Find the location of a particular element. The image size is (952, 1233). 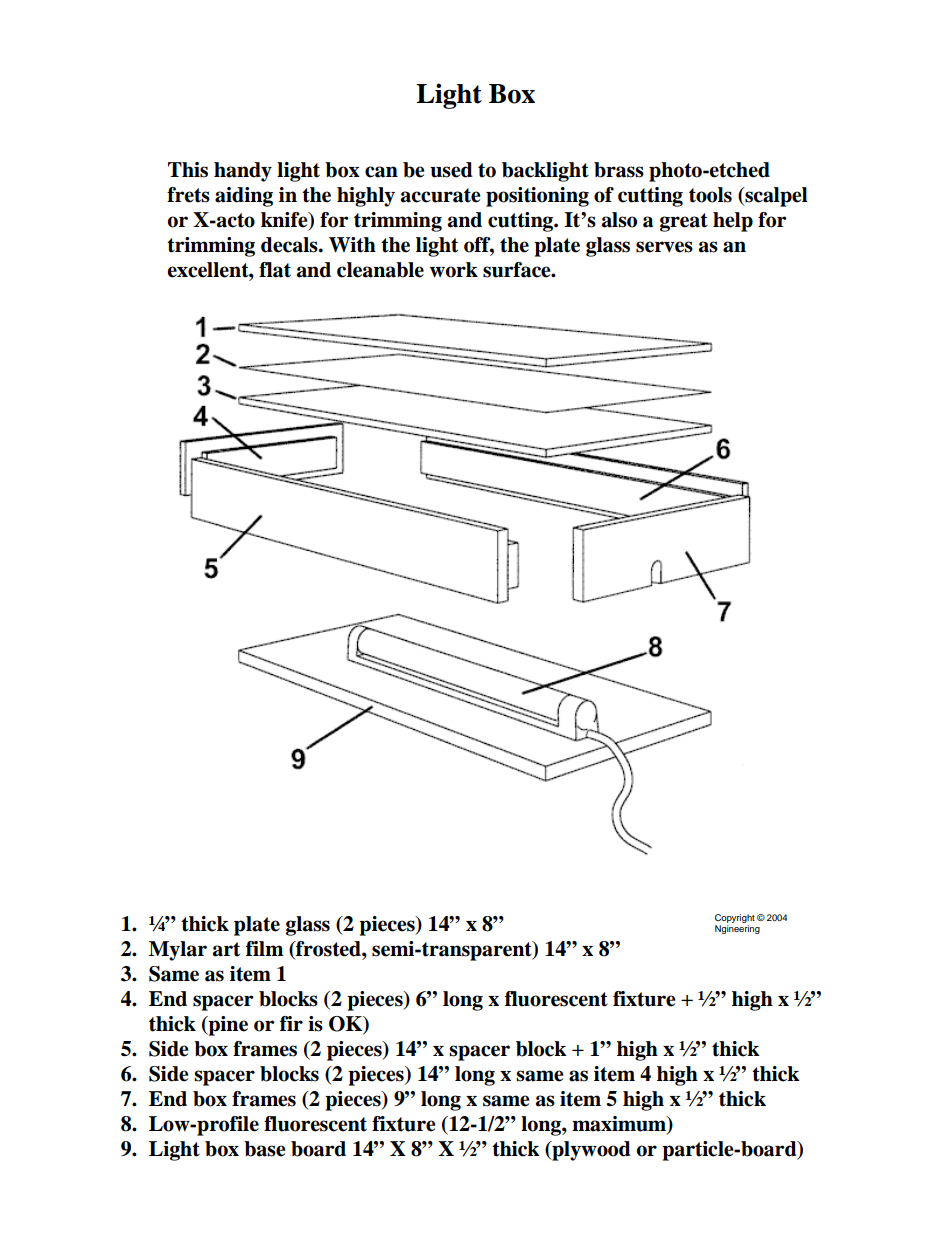

fir is located at coordinates (291, 1023).
